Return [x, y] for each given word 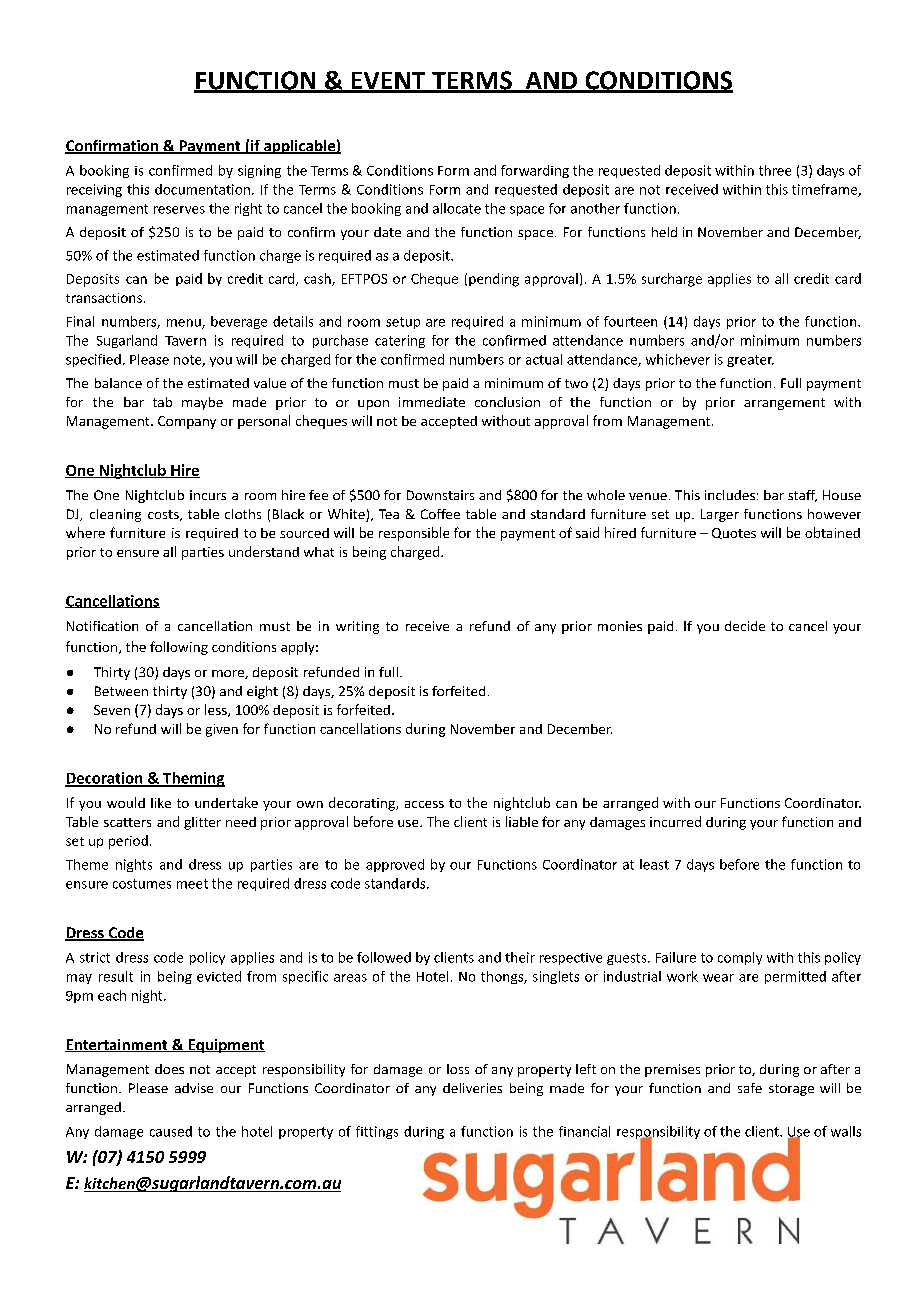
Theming [193, 779]
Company [187, 422]
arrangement [784, 404]
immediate [432, 402]
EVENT [388, 82]
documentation [202, 189]
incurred [675, 821]
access [424, 804]
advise [194, 1088]
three [775, 170]
